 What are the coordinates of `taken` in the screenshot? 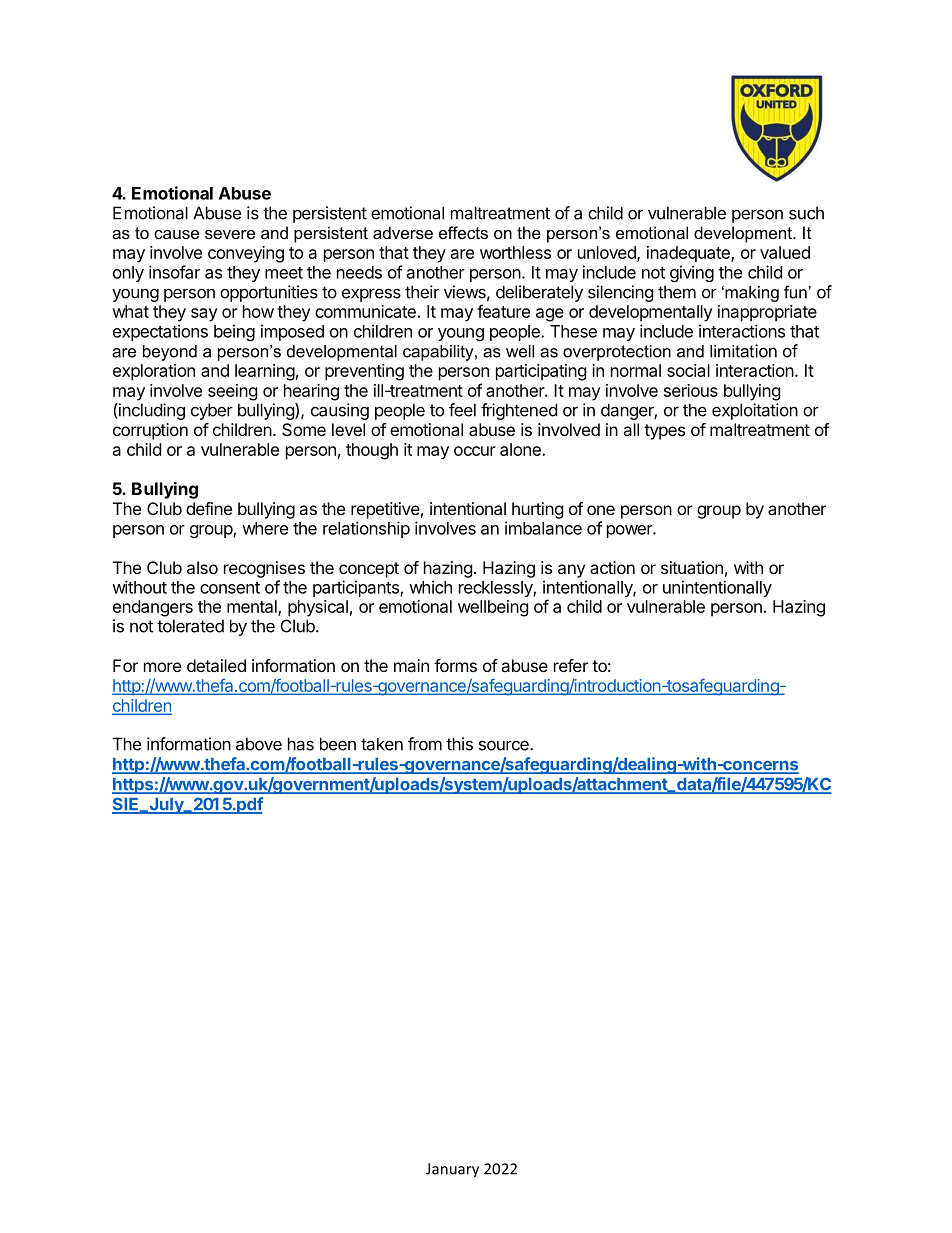 It's located at (382, 744).
